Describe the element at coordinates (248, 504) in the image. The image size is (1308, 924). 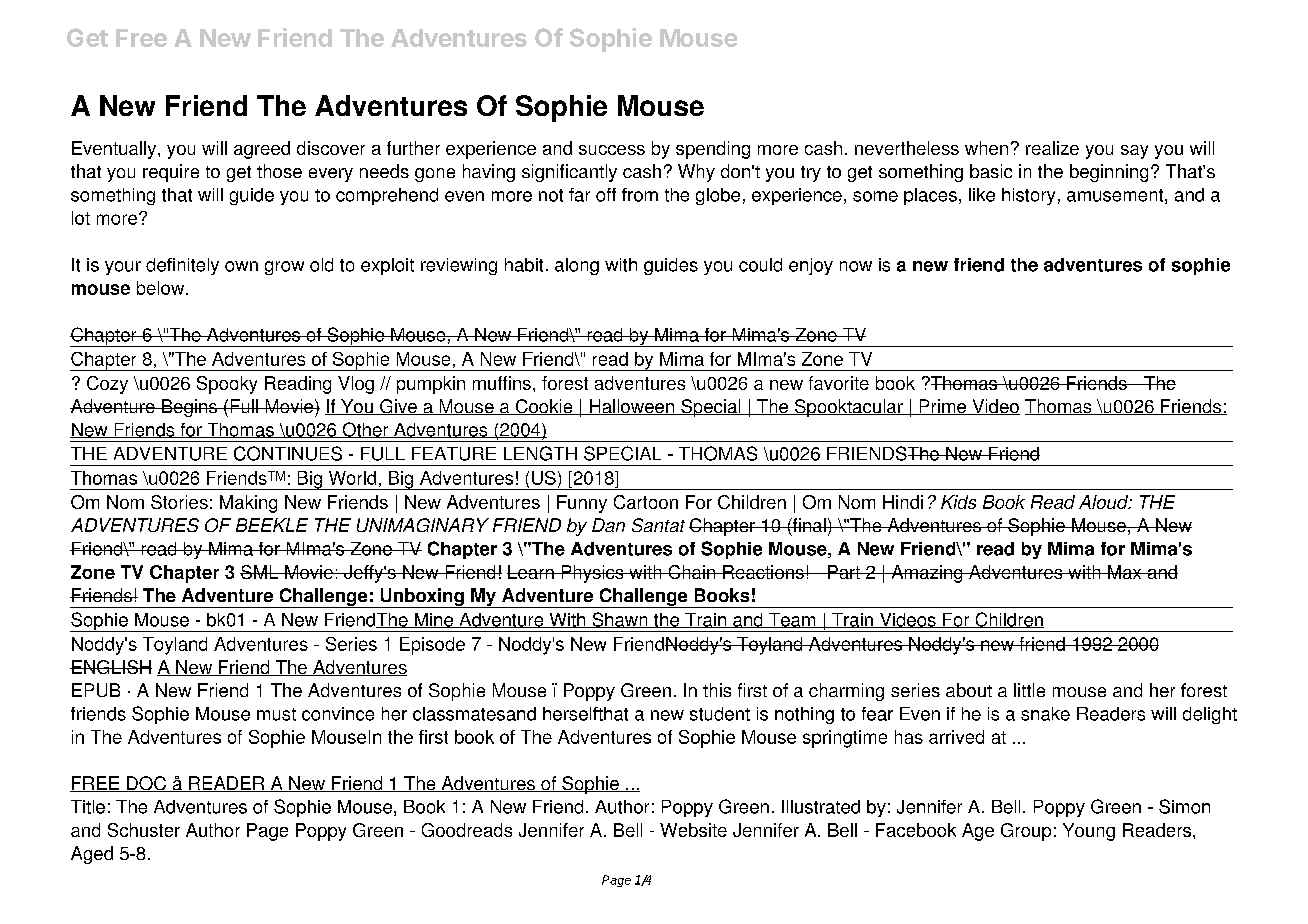
I see `Making` at that location.
